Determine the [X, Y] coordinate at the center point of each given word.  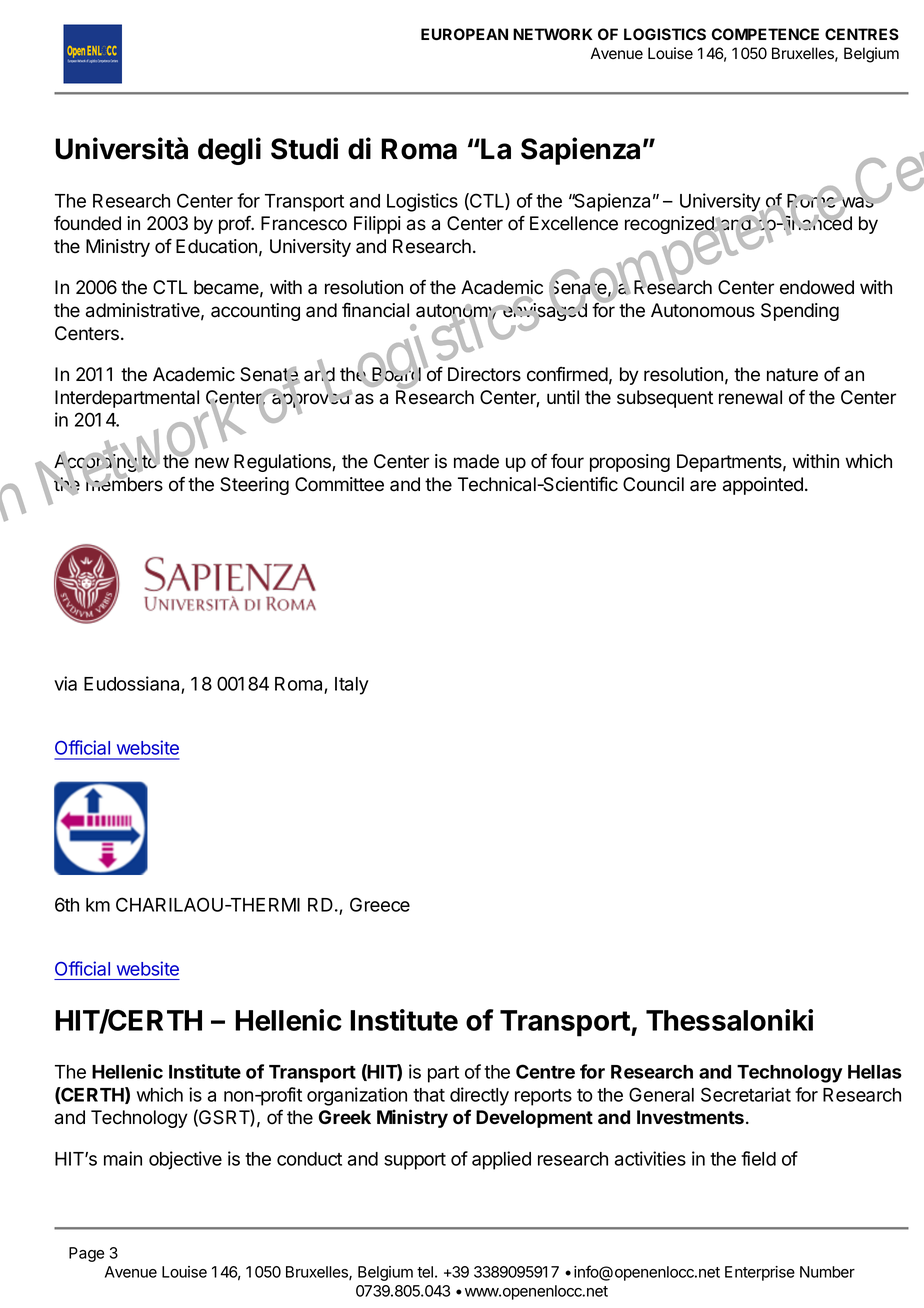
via [65, 683]
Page [86, 1254]
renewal [750, 397]
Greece [380, 904]
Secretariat [746, 1094]
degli [229, 151]
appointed [763, 486]
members [123, 483]
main [123, 1158]
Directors [484, 374]
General [661, 1094]
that [429, 1095]
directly [479, 1096]
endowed [817, 287]
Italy [352, 686]
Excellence [574, 223]
